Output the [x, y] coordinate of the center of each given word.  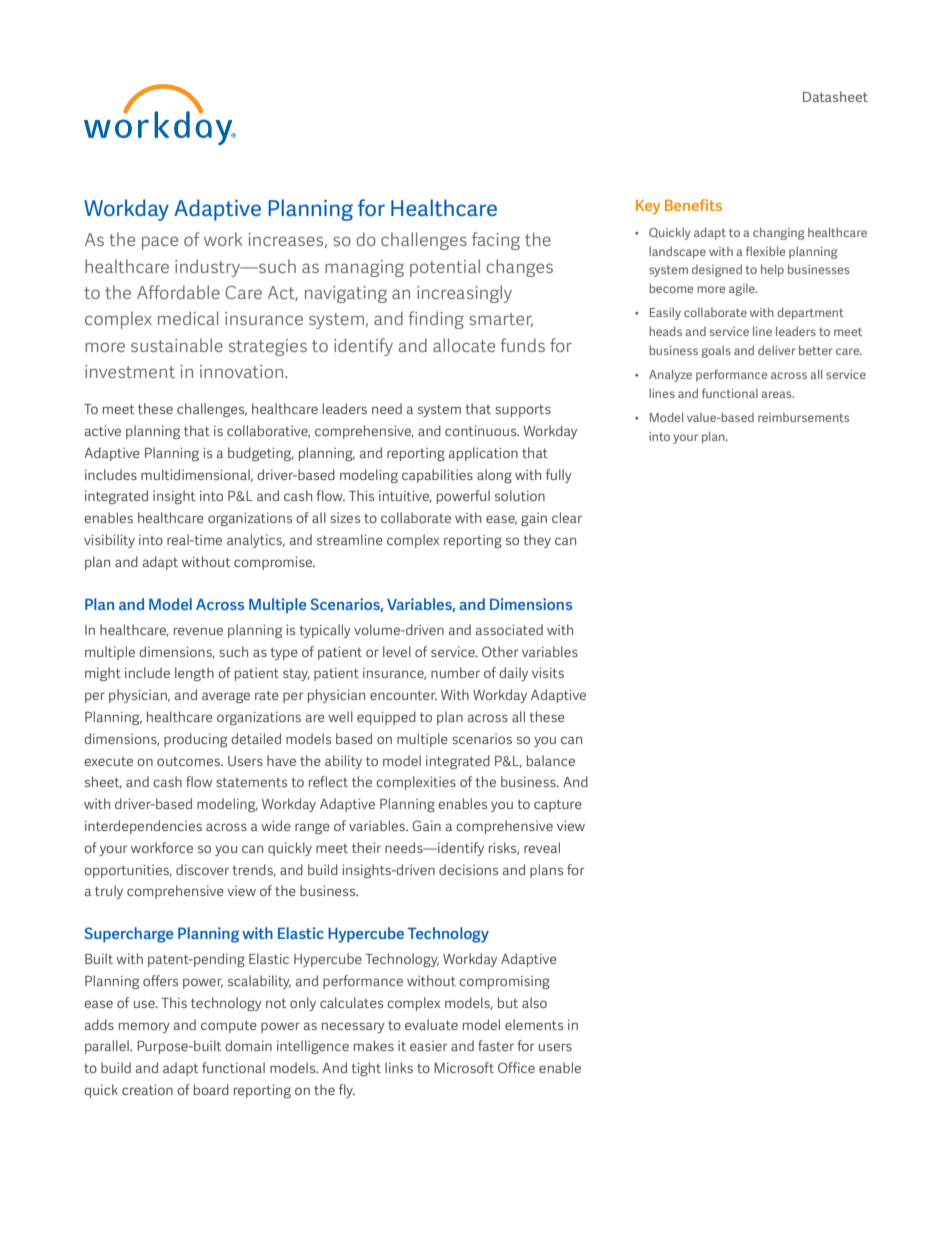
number [455, 672]
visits [548, 673]
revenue [198, 631]
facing [496, 241]
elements [534, 1024]
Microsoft [464, 1067]
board [211, 1089]
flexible [765, 251]
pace [160, 243]
